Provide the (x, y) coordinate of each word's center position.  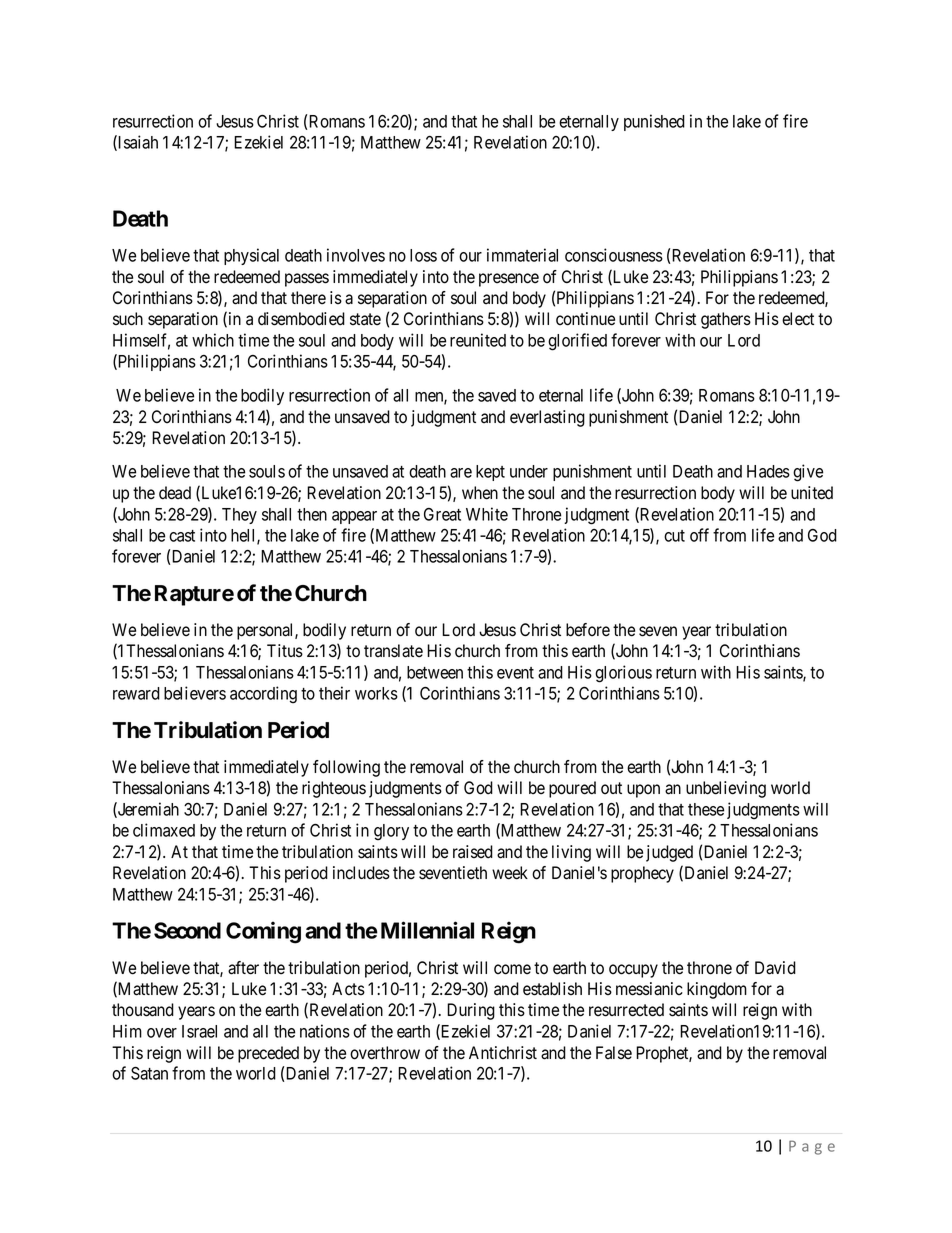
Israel (199, 1031)
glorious (623, 674)
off (699, 535)
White (487, 514)
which (213, 340)
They (239, 516)
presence (509, 280)
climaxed (164, 830)
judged (669, 853)
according (263, 695)
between (435, 672)
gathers (726, 320)
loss (423, 255)
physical (251, 256)
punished (654, 122)
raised (473, 852)
